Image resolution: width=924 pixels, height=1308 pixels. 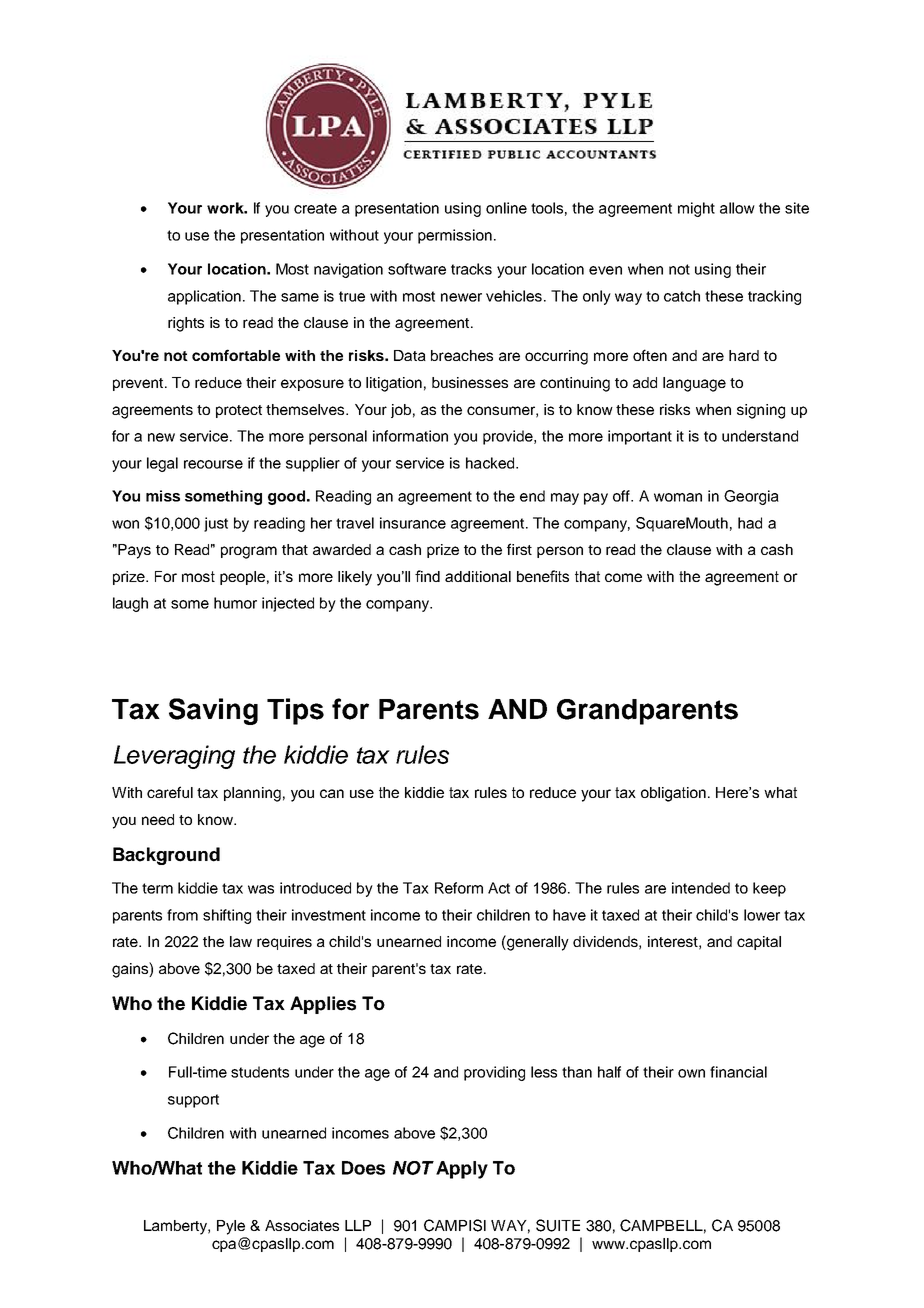 I want to click on intended, so click(x=701, y=888).
